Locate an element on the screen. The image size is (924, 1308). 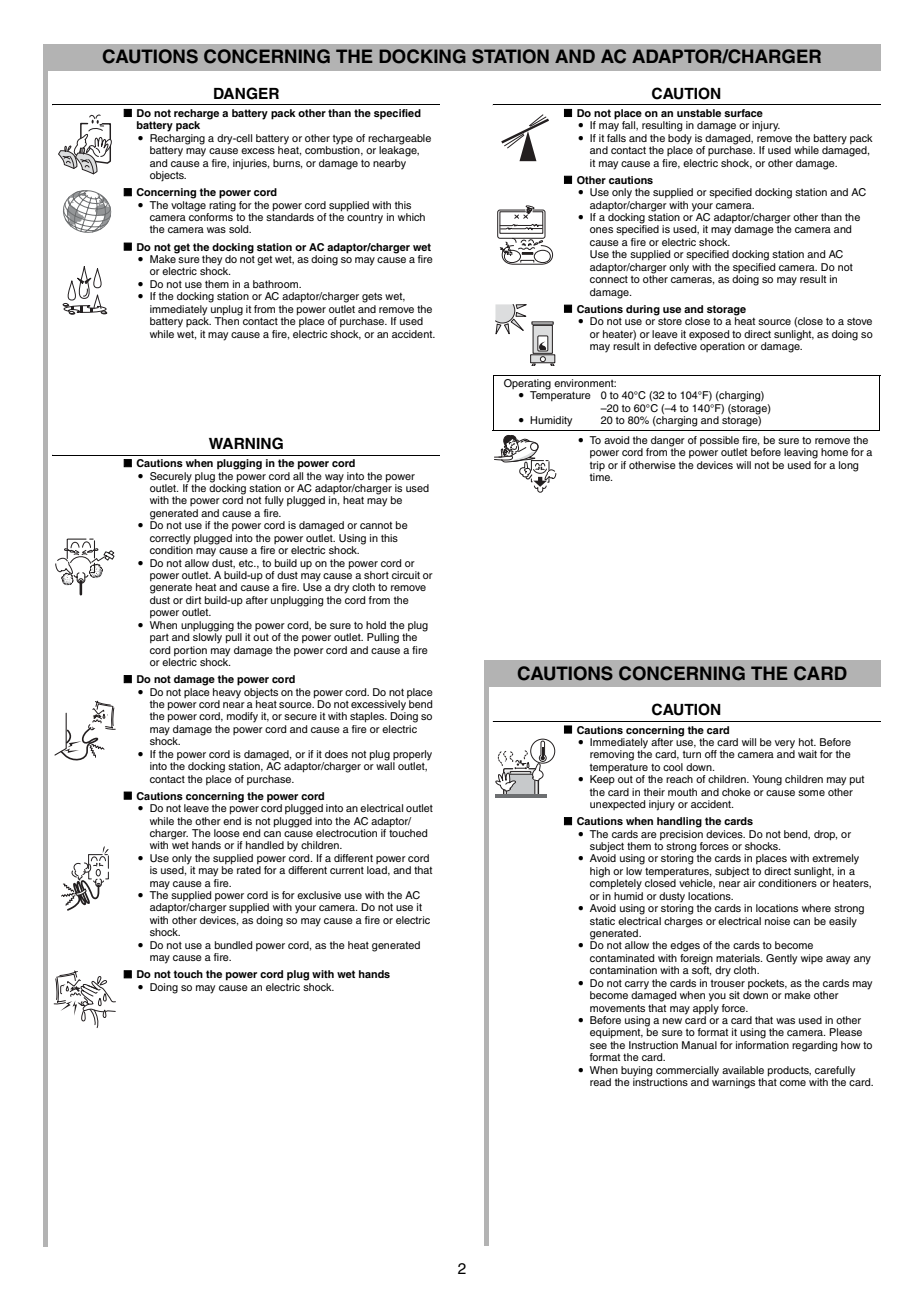
unexpected is located at coordinates (617, 805).
